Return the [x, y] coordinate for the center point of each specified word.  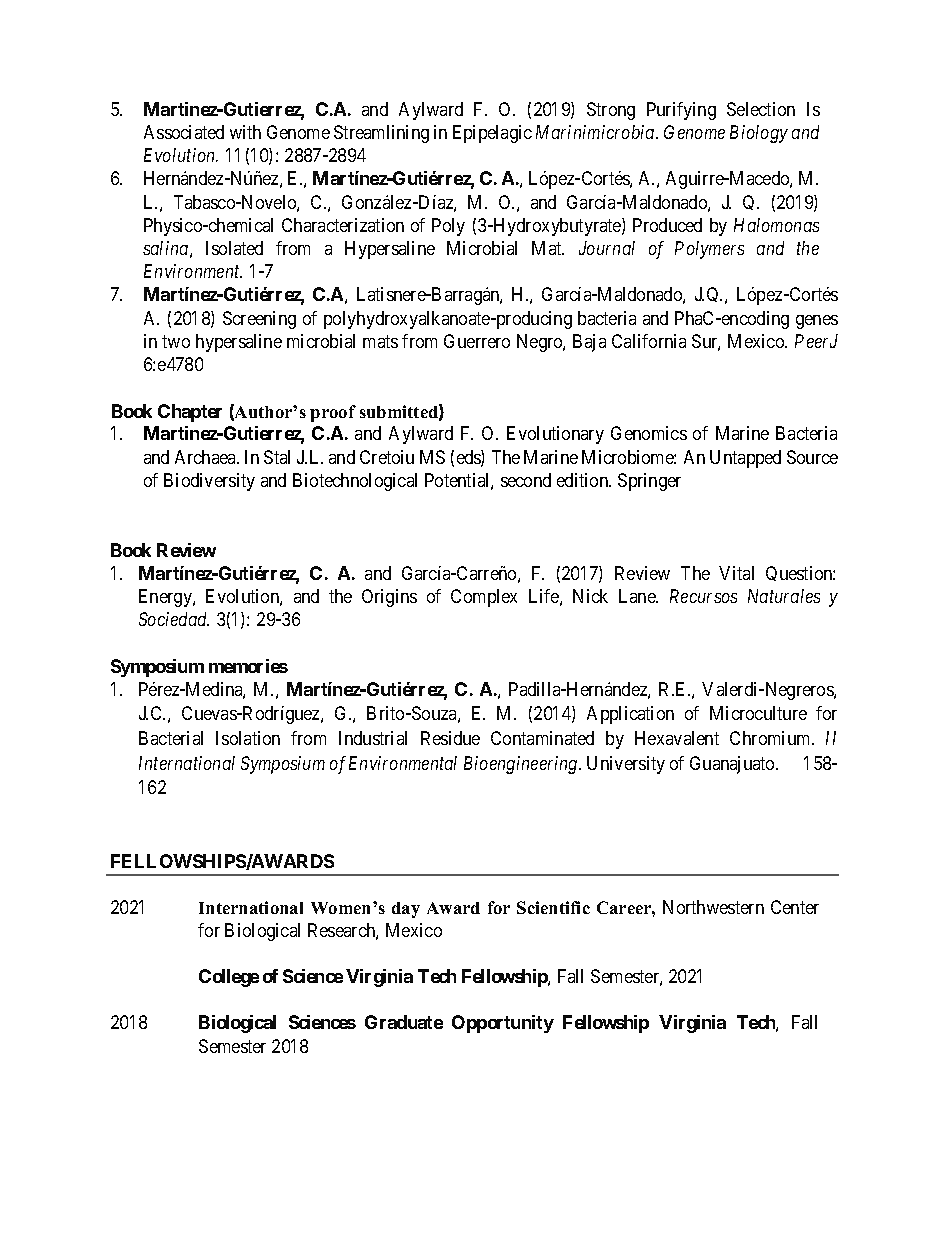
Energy [166, 598]
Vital [736, 573]
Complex [484, 598]
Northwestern [713, 907]
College [229, 978]
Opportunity [503, 1024]
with [245, 132]
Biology [759, 134]
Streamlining [381, 134]
